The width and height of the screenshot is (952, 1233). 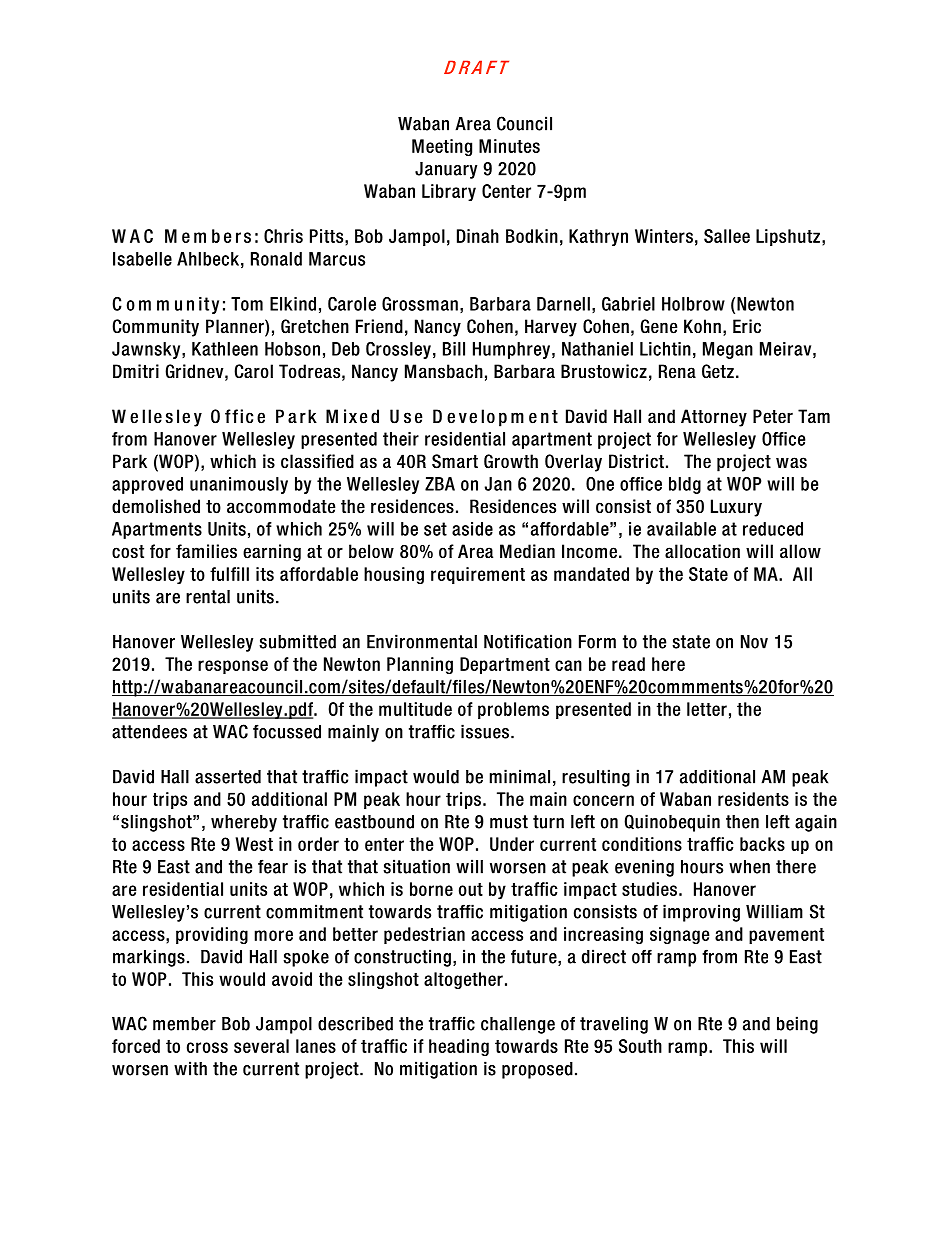 What do you see at coordinates (718, 371) in the screenshot?
I see `Getz` at bounding box center [718, 371].
